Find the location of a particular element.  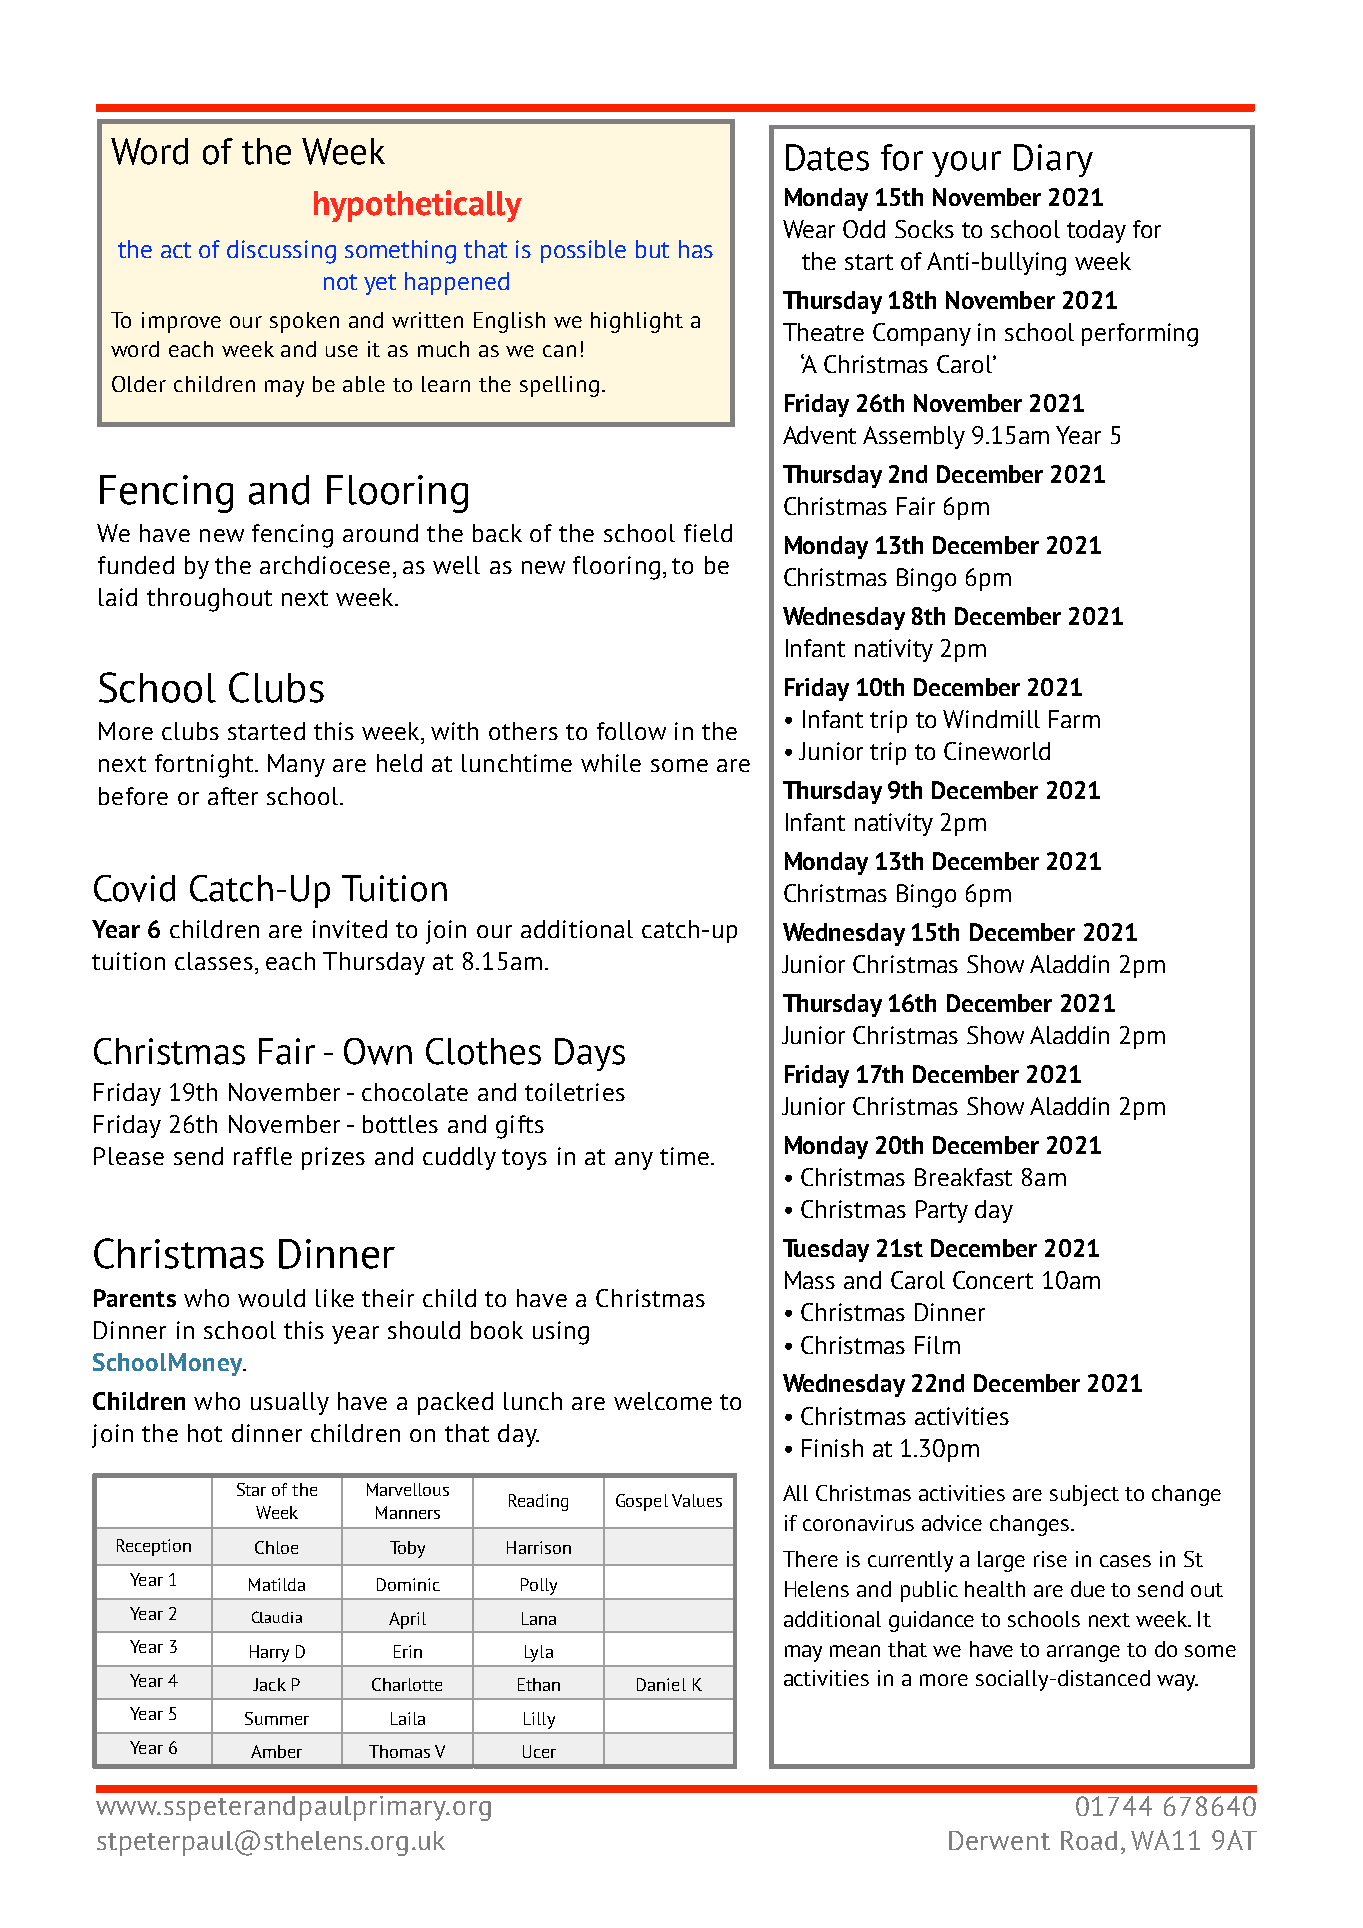

archdiocese is located at coordinates (325, 565).
